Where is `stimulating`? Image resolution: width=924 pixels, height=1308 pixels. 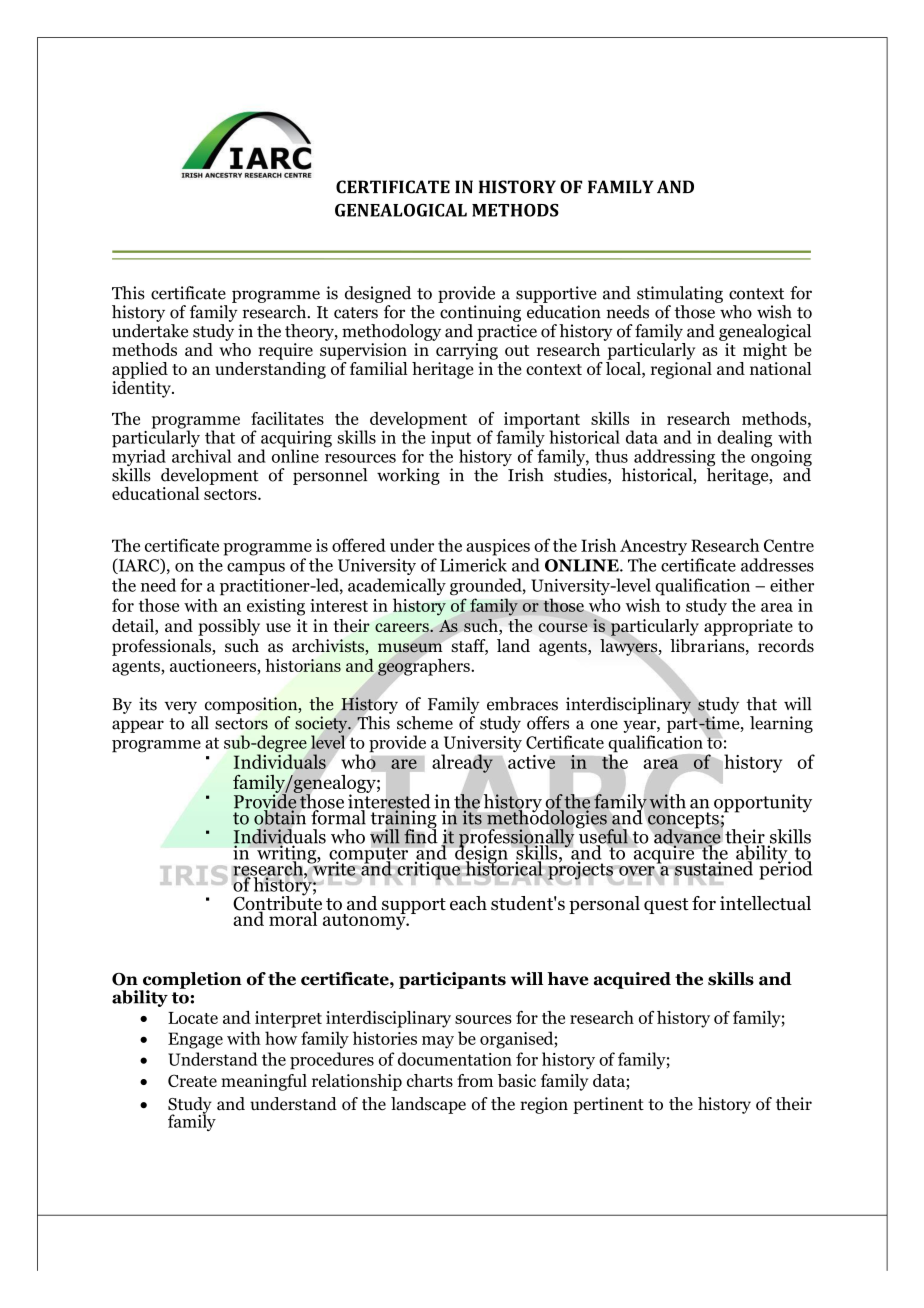 stimulating is located at coordinates (680, 294).
